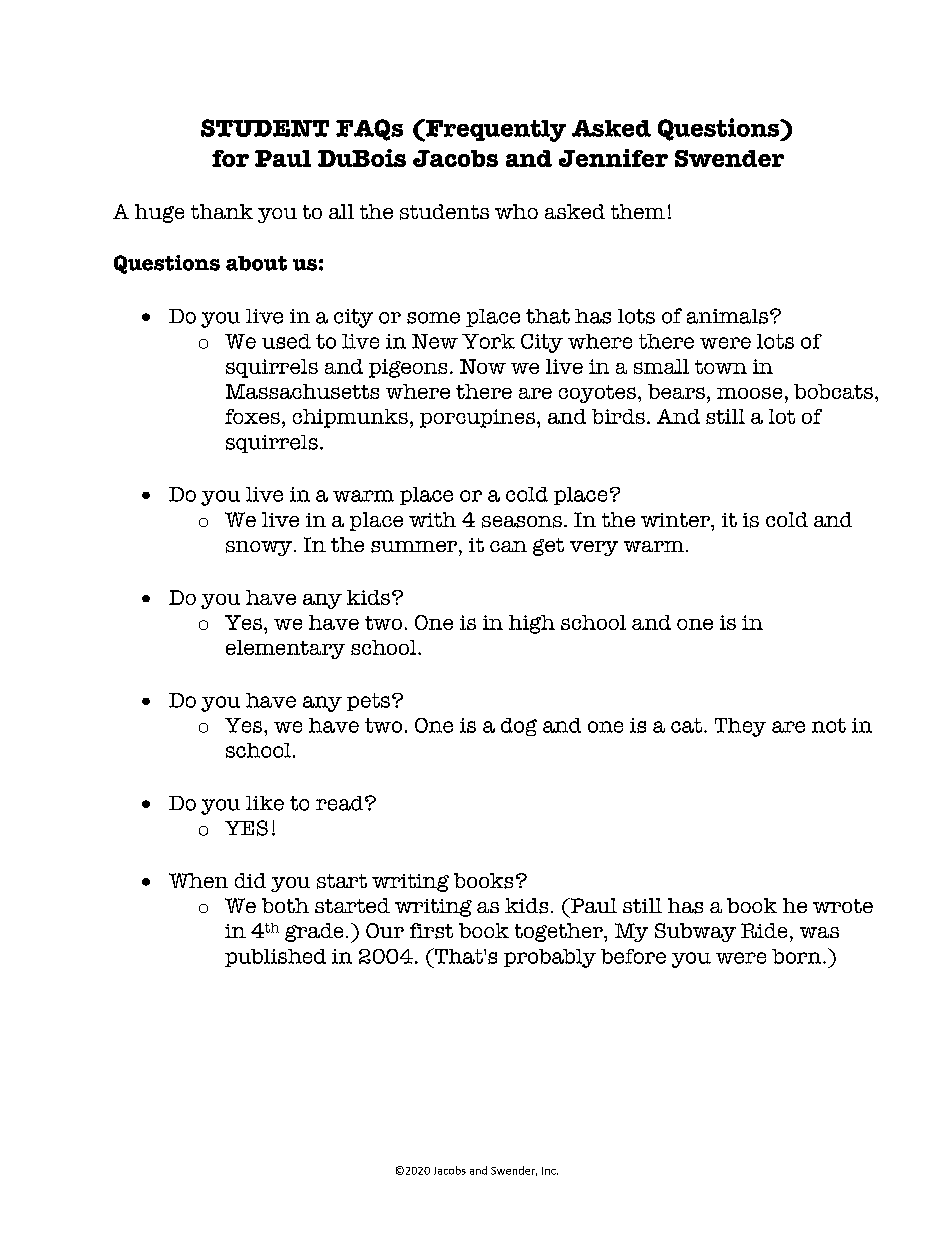  I want to click on published, so click(275, 958).
